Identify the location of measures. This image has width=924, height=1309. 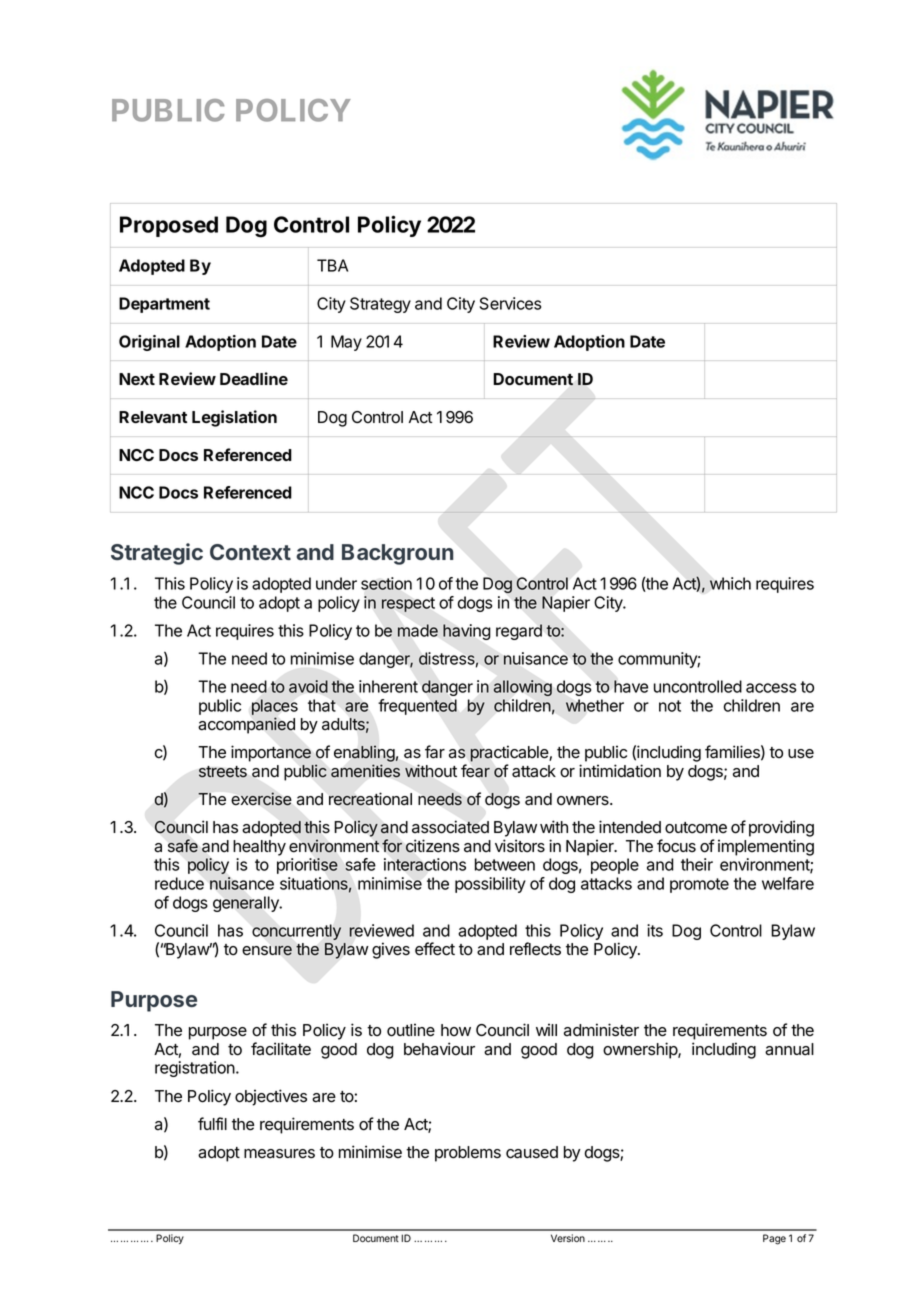
(279, 1154).
